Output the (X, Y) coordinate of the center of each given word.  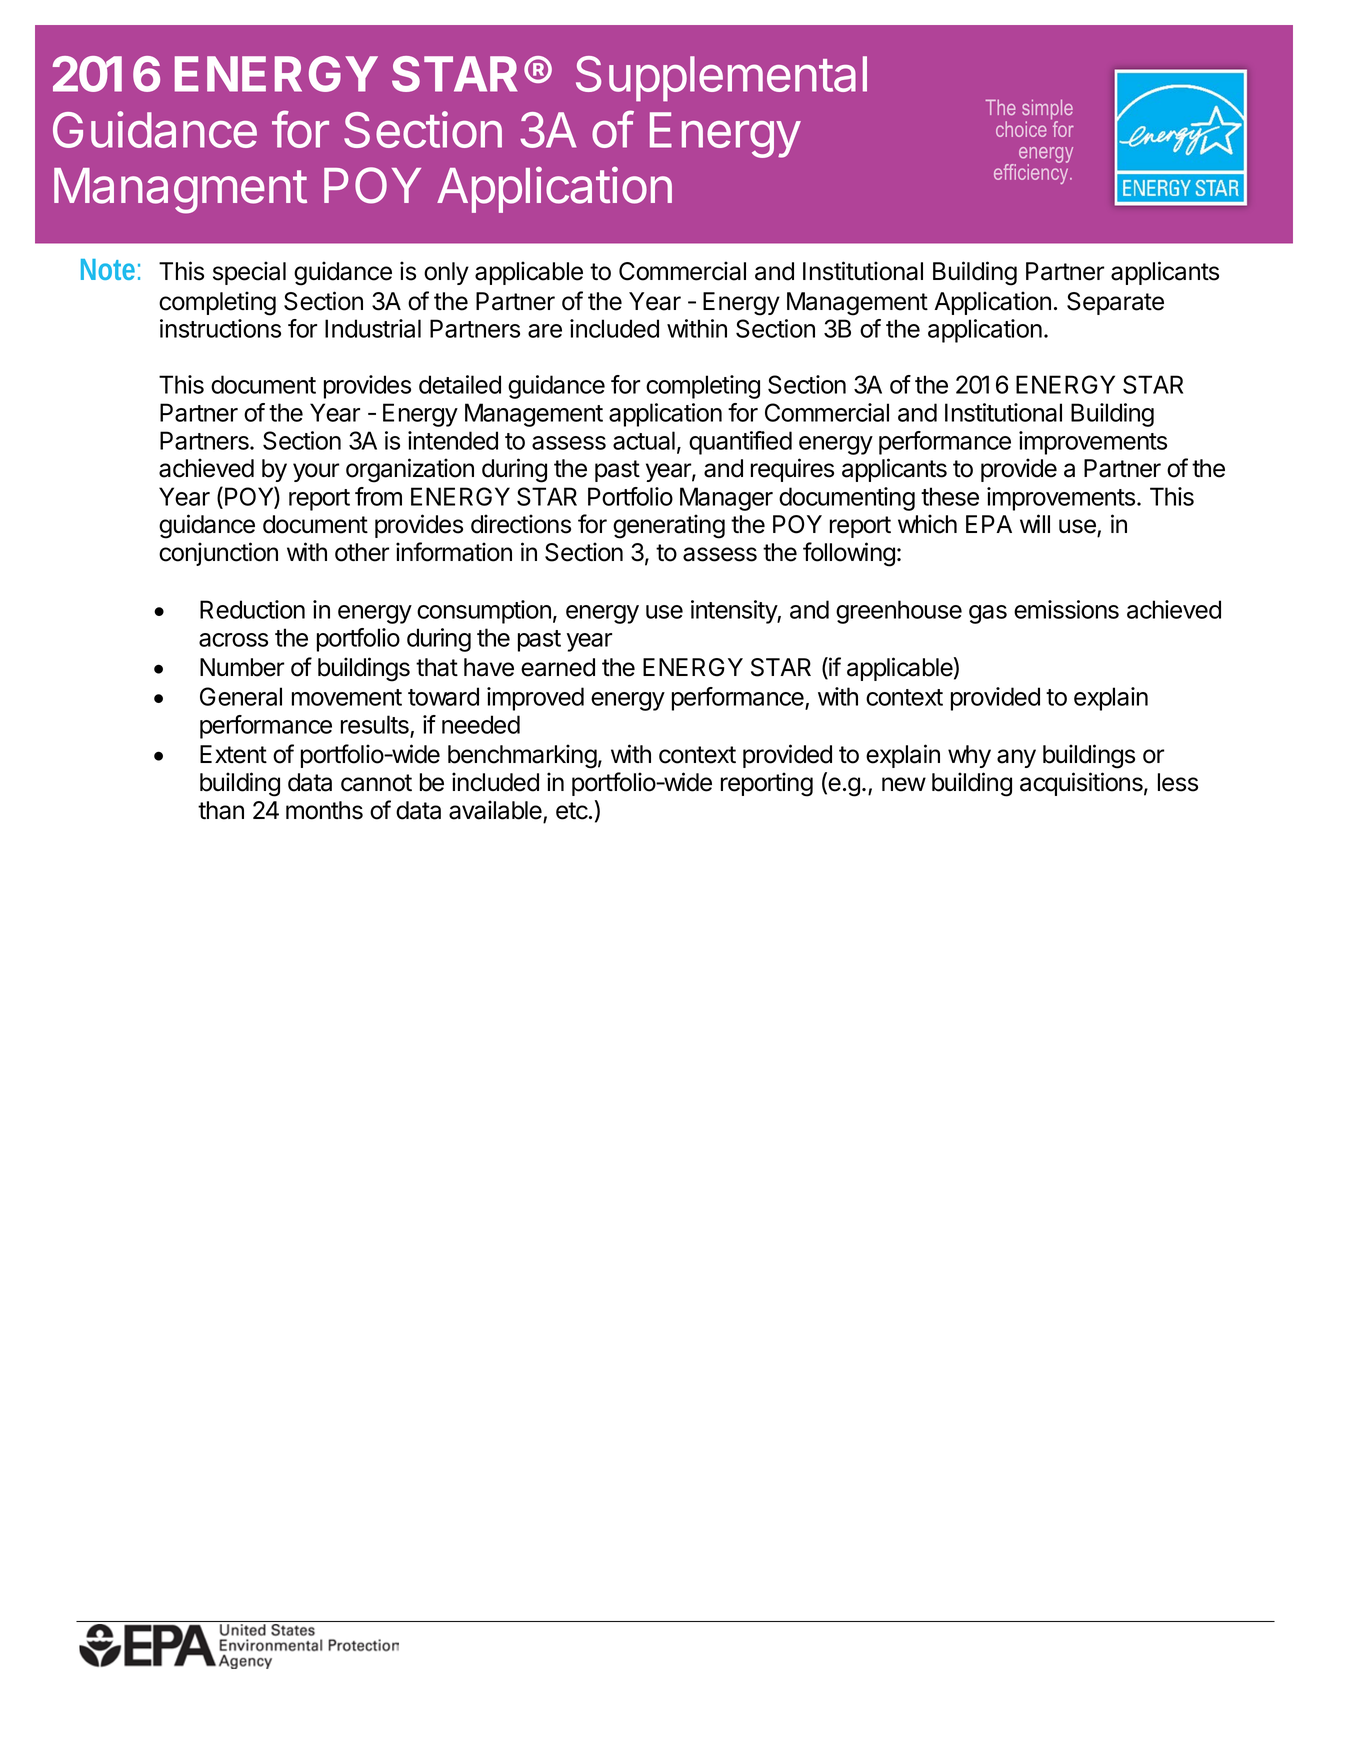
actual (644, 440)
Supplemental (721, 79)
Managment (180, 191)
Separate (1115, 303)
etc (573, 811)
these (950, 496)
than (221, 810)
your (316, 472)
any (1016, 758)
